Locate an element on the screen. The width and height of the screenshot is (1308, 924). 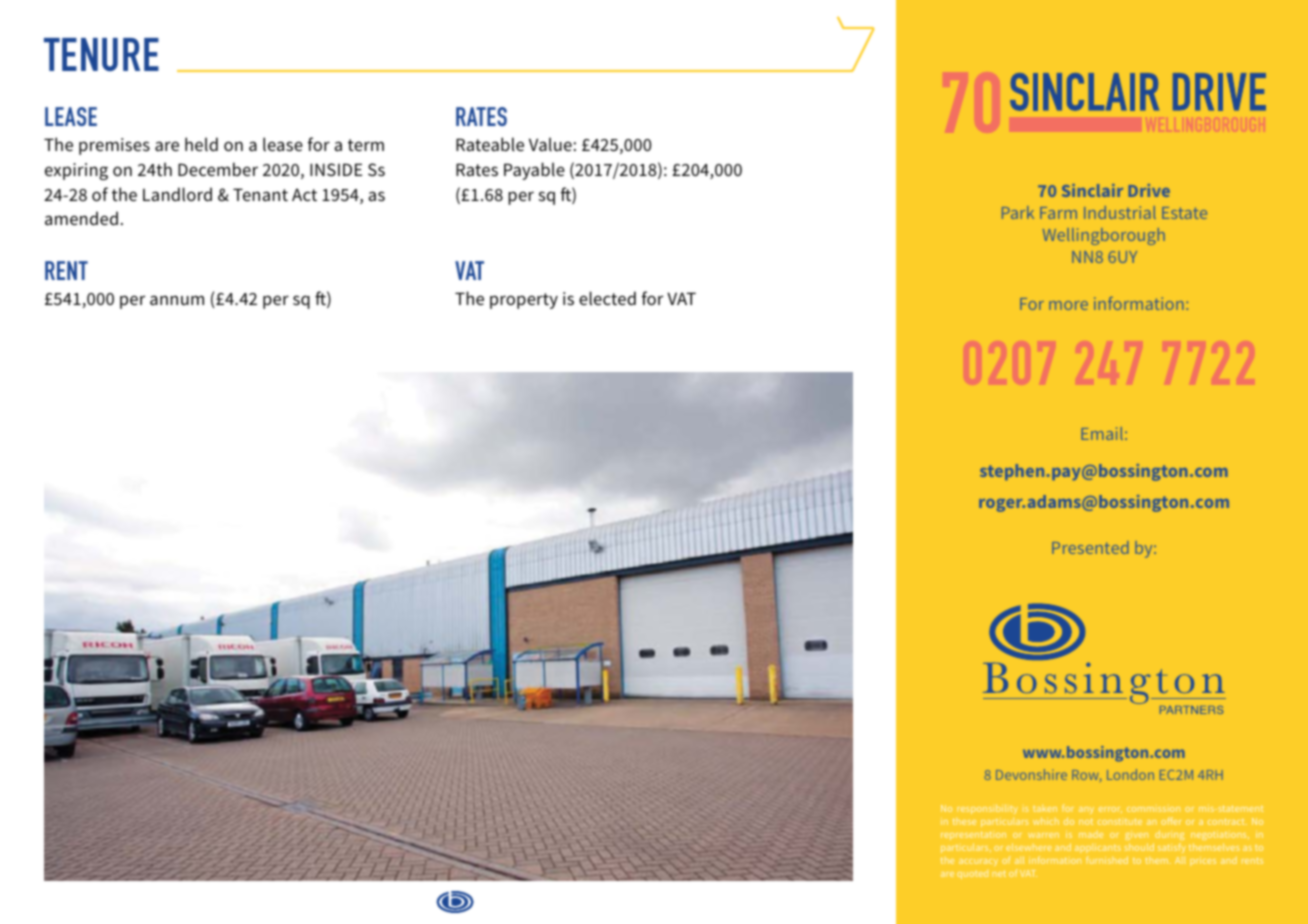
Value is located at coordinates (550, 144).
